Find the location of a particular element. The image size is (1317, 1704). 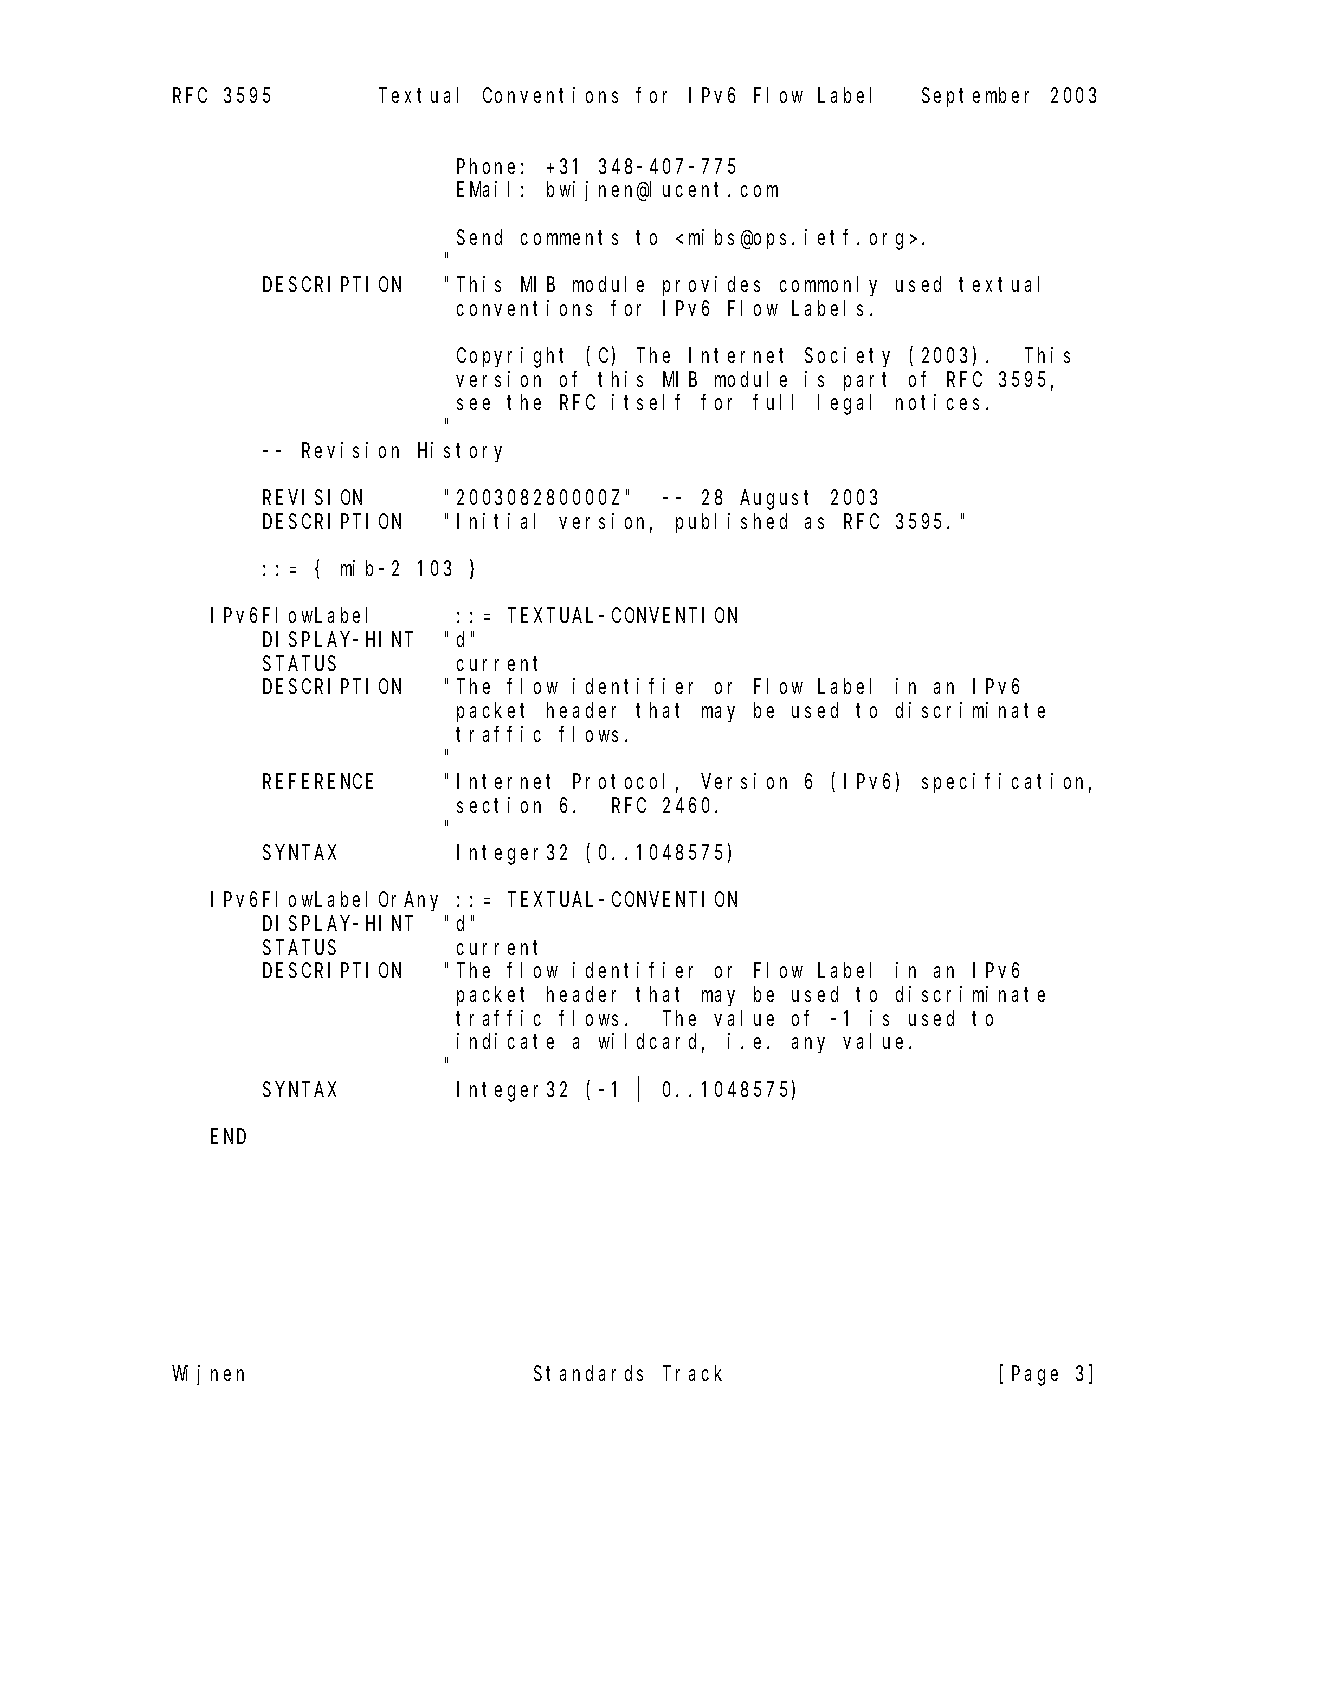

Page is located at coordinates (1035, 1376).
